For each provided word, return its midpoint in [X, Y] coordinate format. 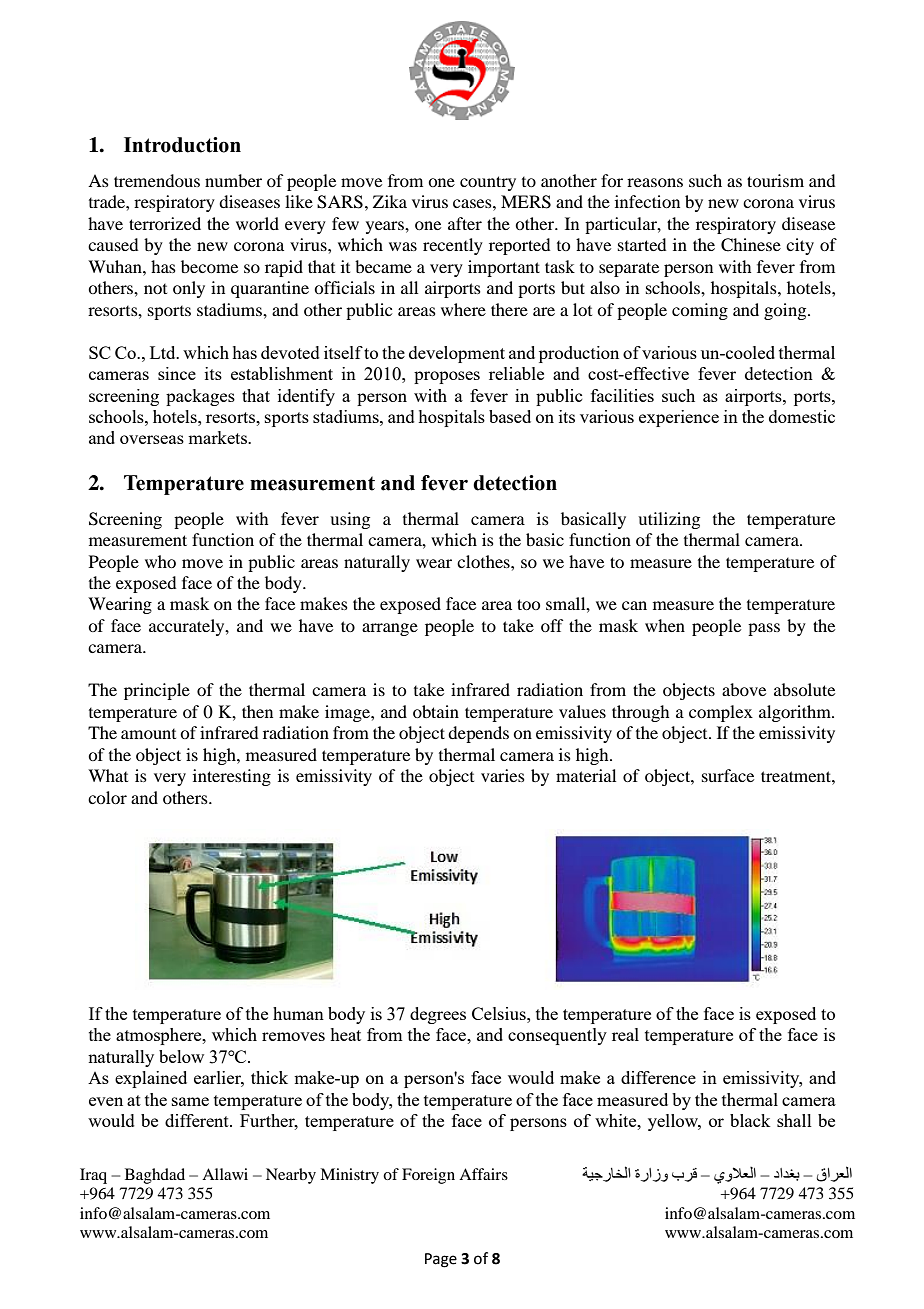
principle [157, 691]
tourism [775, 180]
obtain [436, 711]
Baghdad [155, 1176]
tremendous [157, 180]
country [488, 183]
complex [721, 713]
